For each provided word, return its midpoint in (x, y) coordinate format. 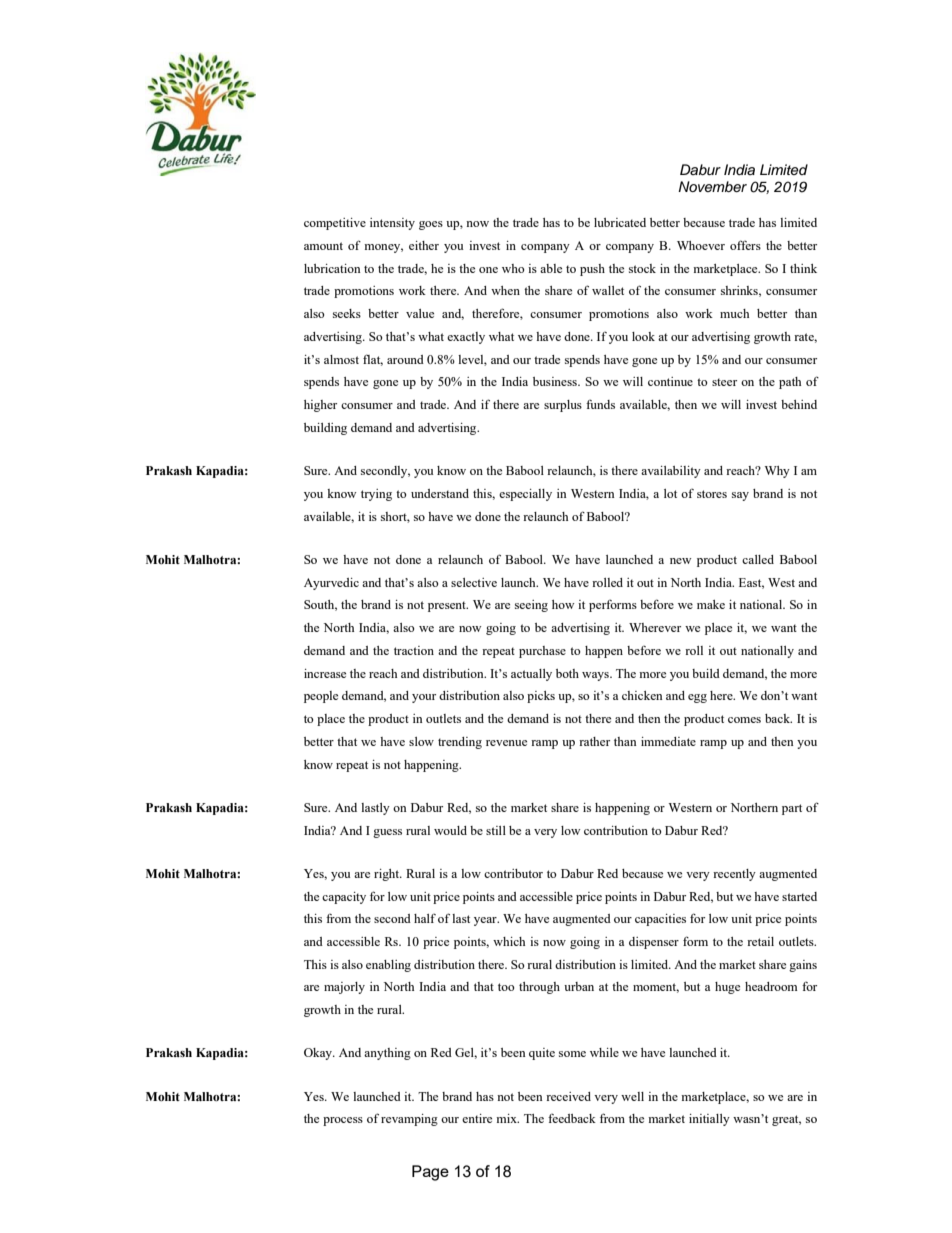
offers (745, 245)
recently (734, 875)
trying (376, 495)
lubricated (620, 222)
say (740, 496)
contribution (616, 830)
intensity (392, 224)
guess (387, 833)
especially (525, 495)
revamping (409, 1120)
